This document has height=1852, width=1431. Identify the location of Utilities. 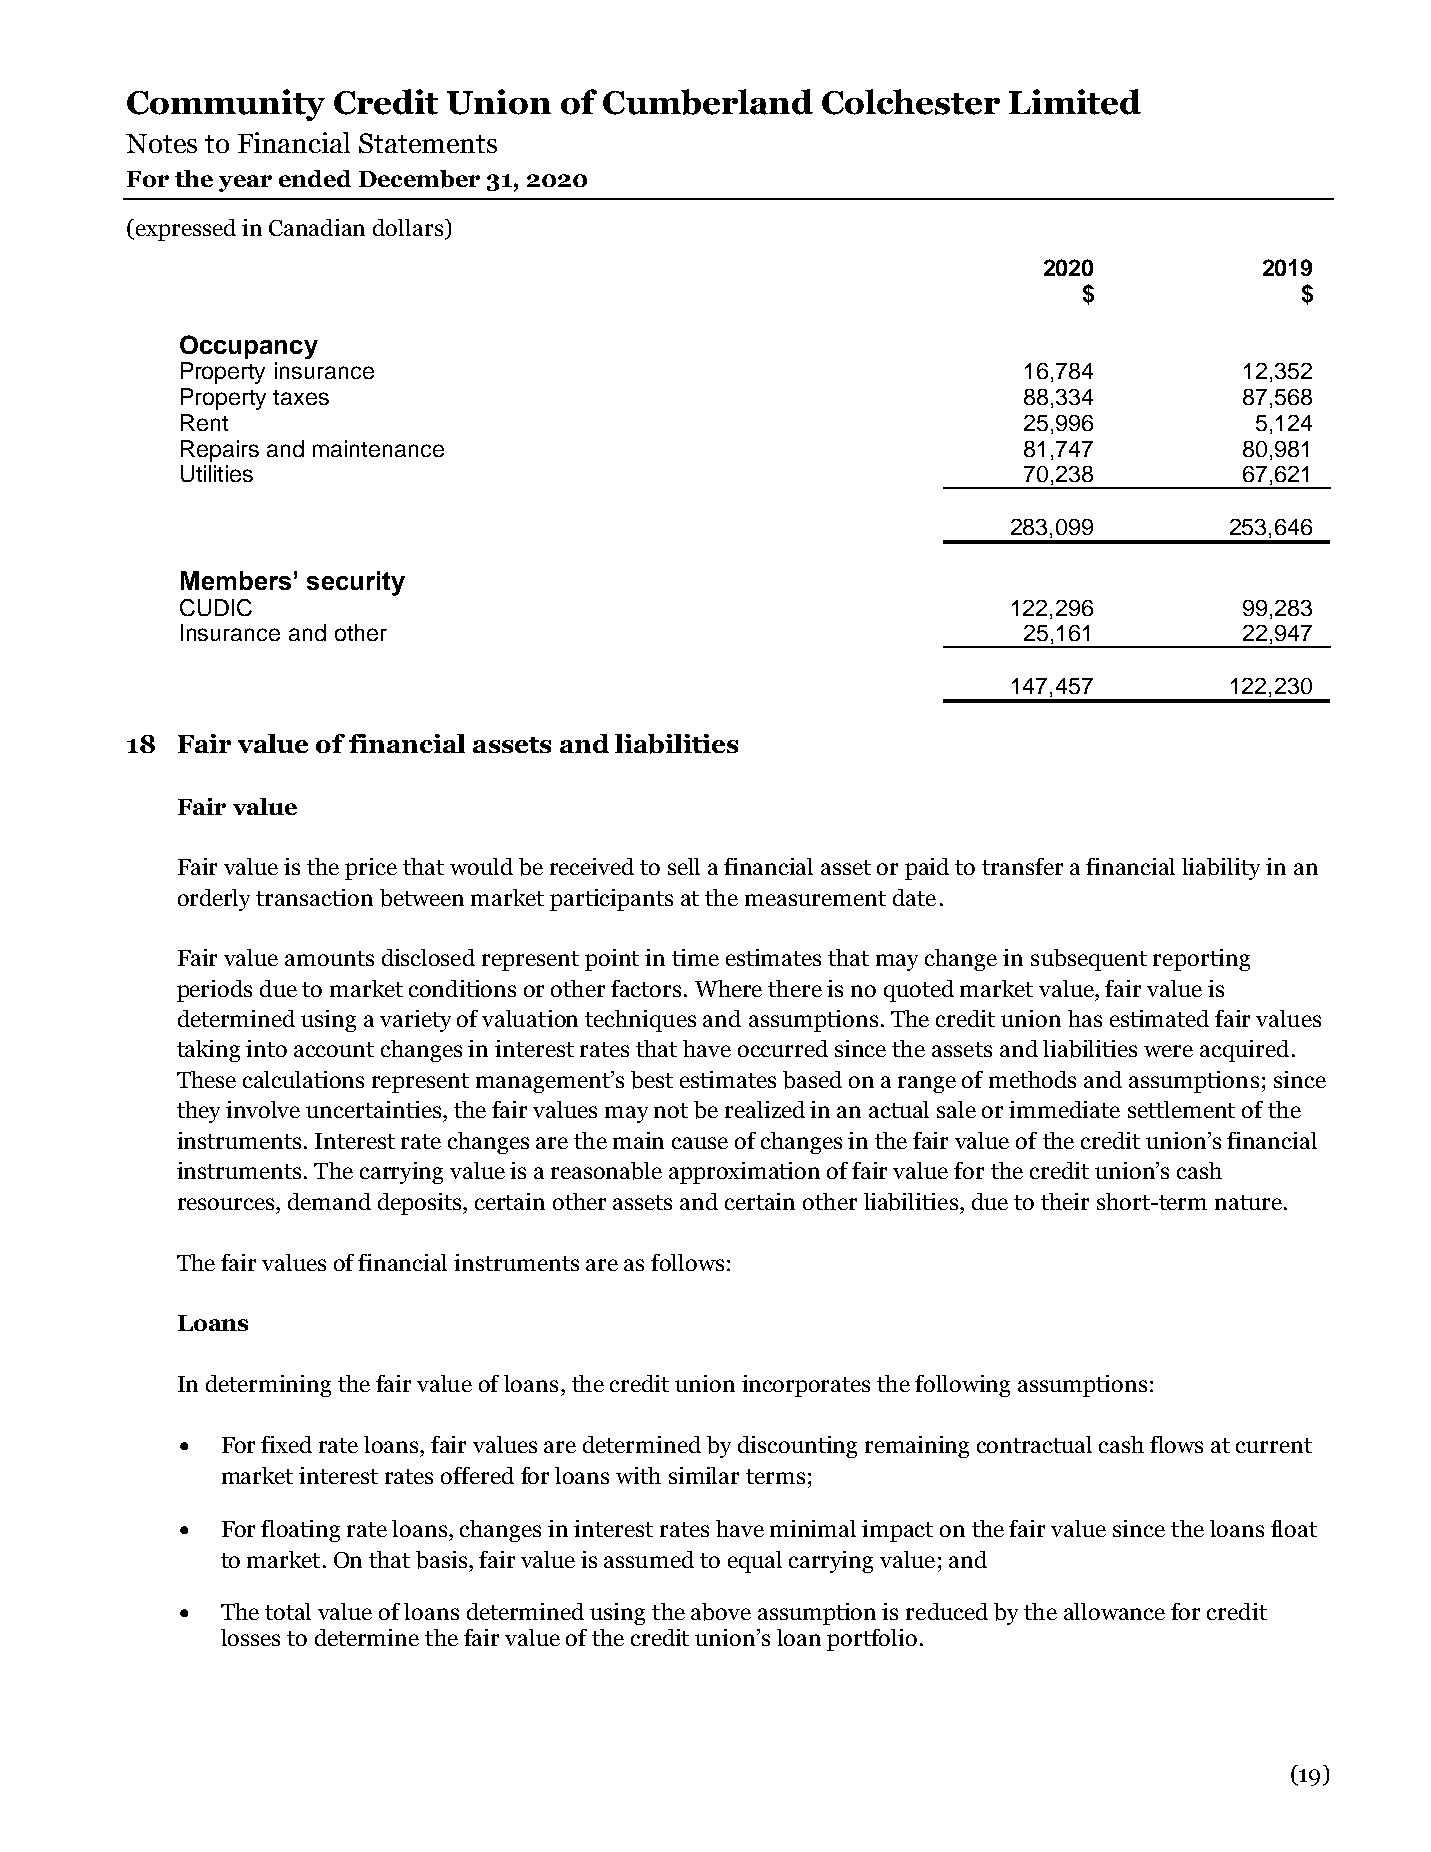
(217, 473).
